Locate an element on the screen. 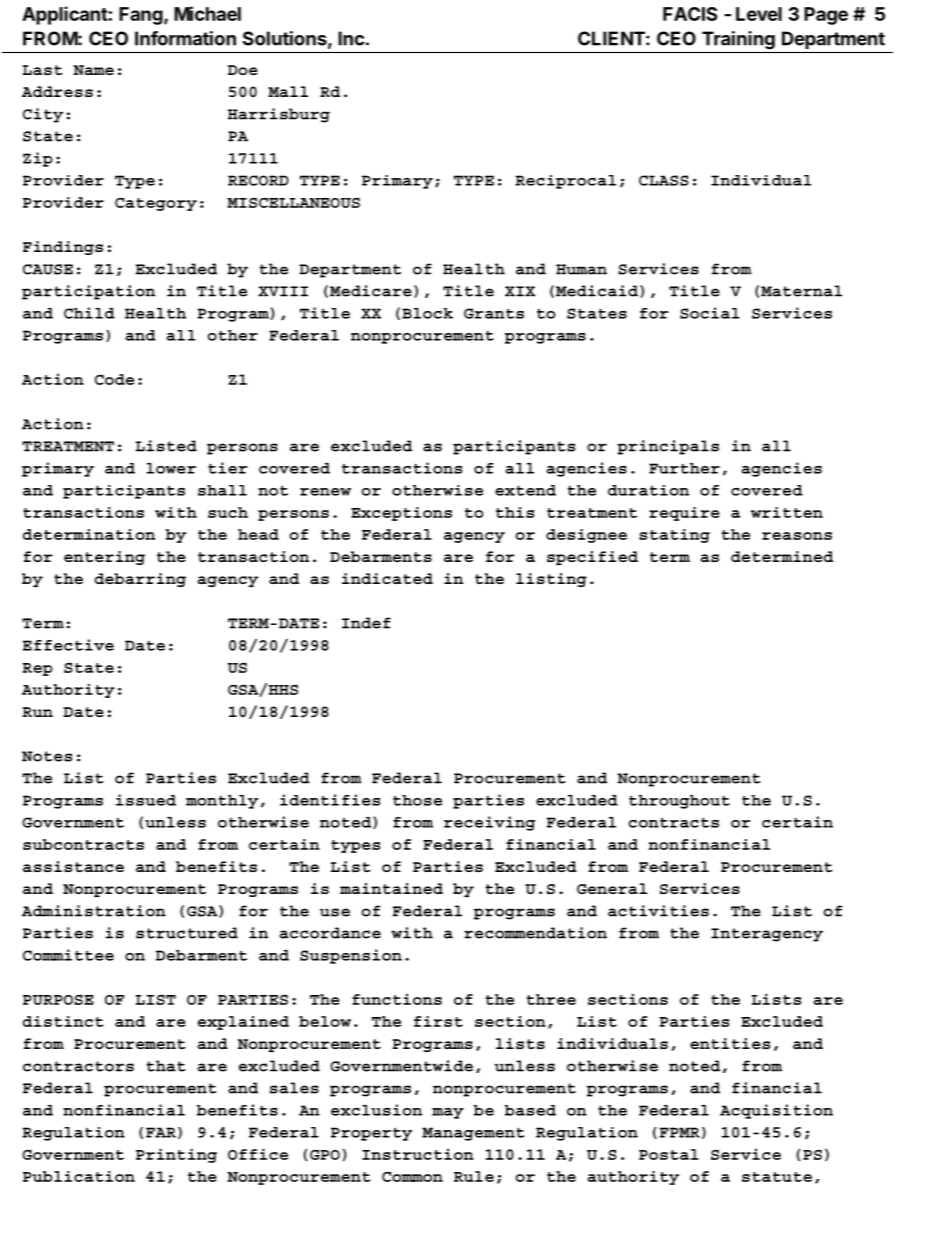 This screenshot has width=952, height=1233. Exceptions is located at coordinates (401, 514).
